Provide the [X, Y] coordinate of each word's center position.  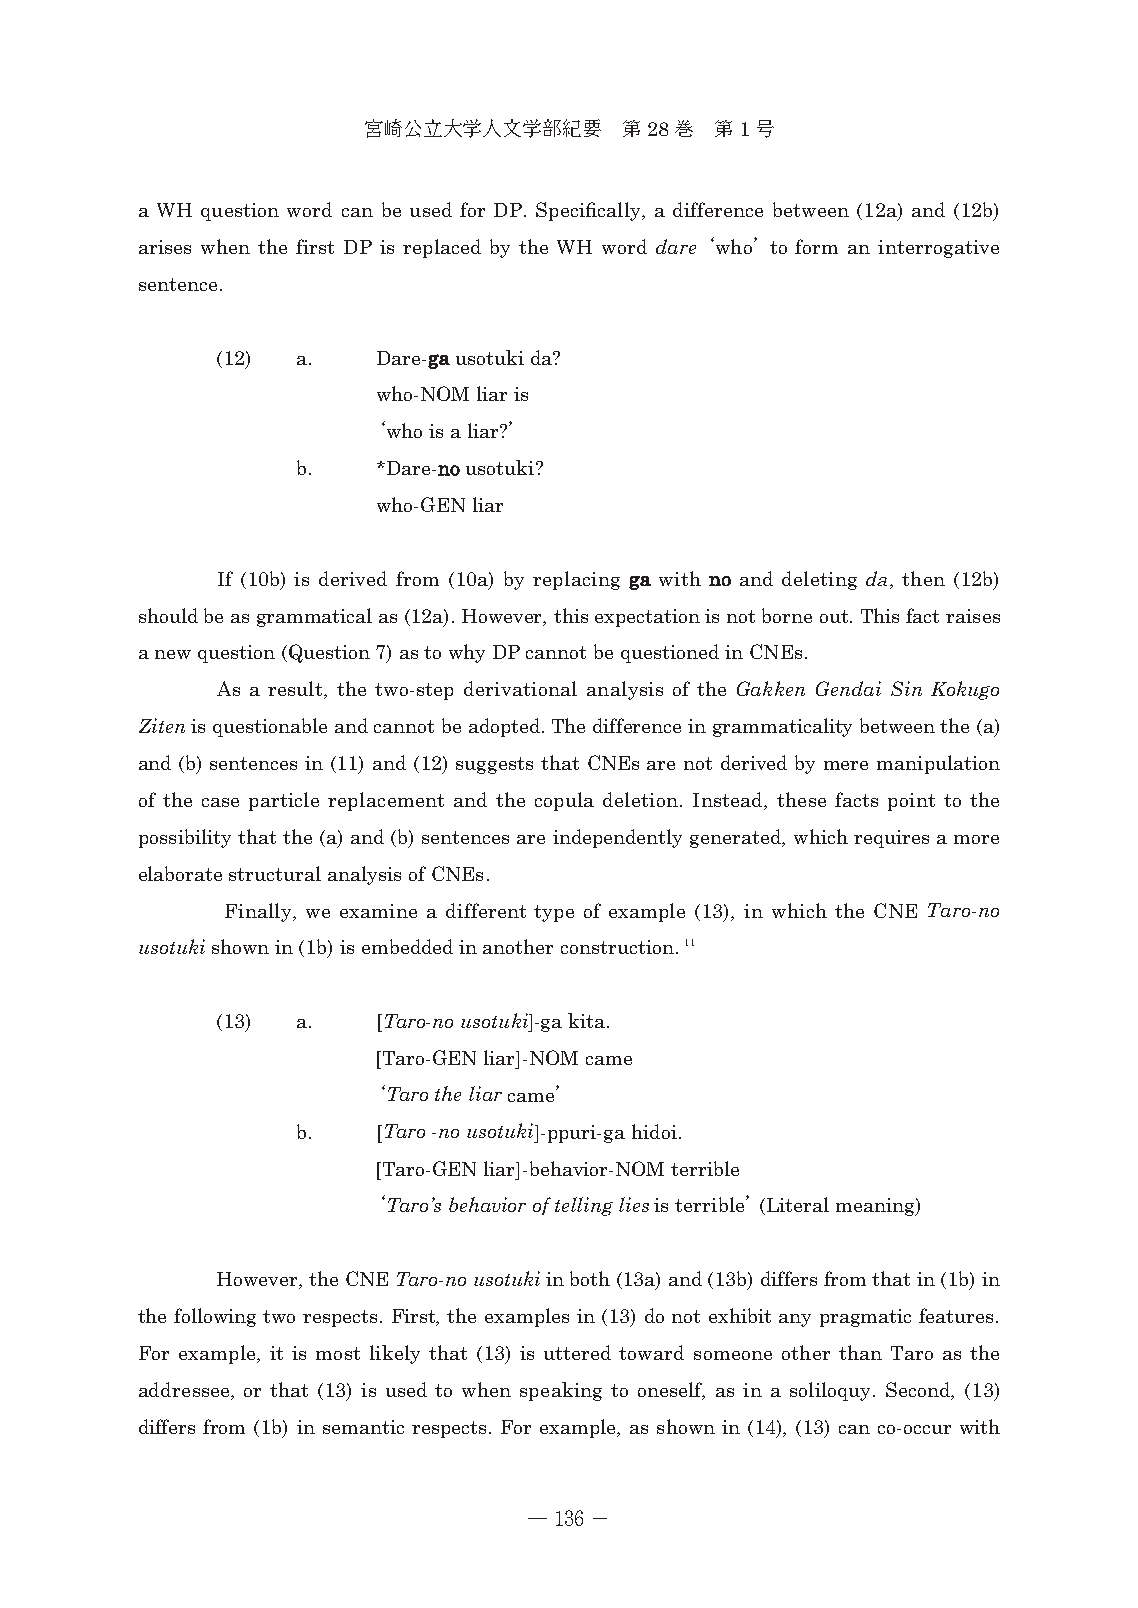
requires [891, 839]
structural [275, 873]
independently [617, 838]
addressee [185, 1389]
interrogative [938, 249]
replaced [442, 248]
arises [165, 247]
